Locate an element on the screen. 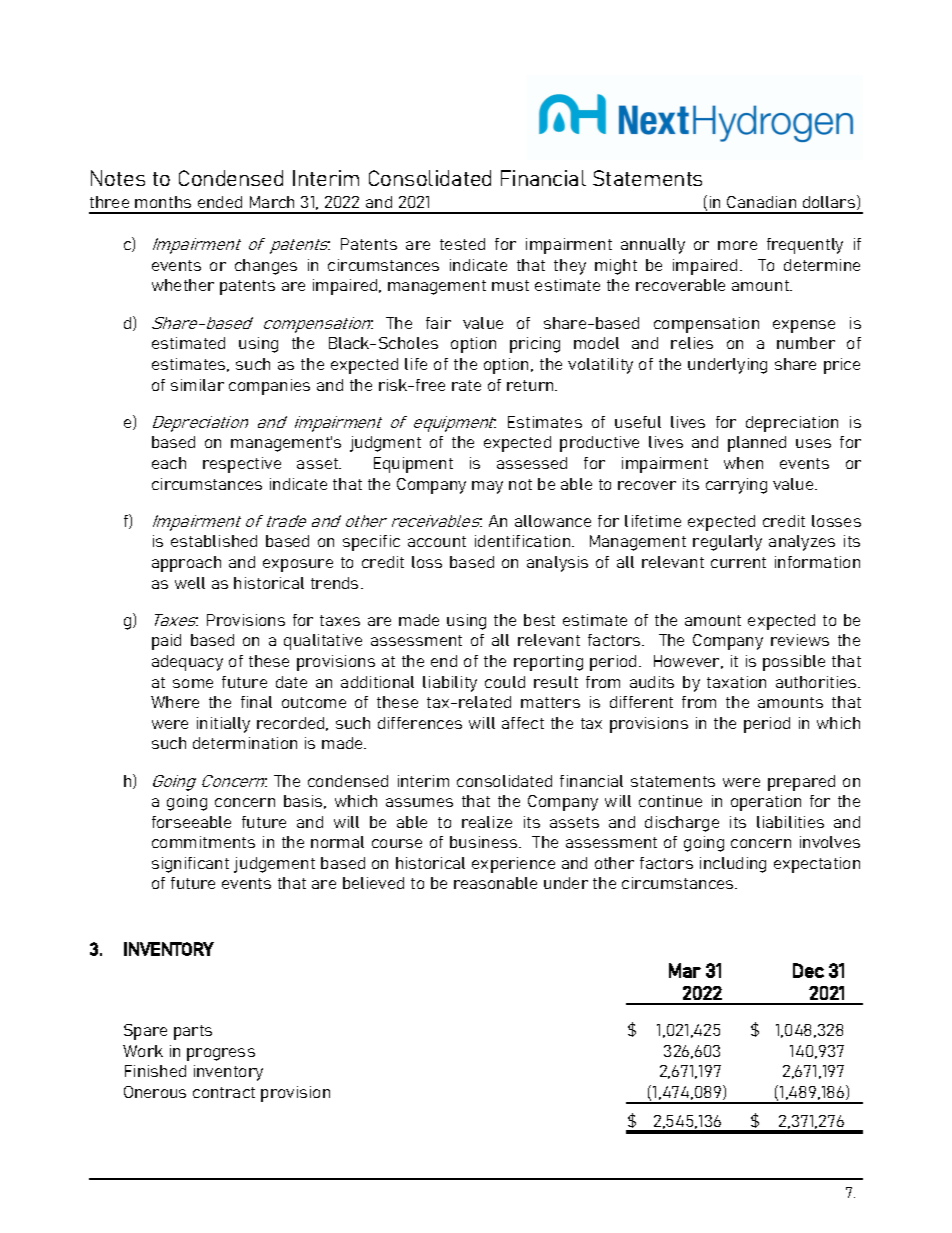  carrying is located at coordinates (736, 486).
